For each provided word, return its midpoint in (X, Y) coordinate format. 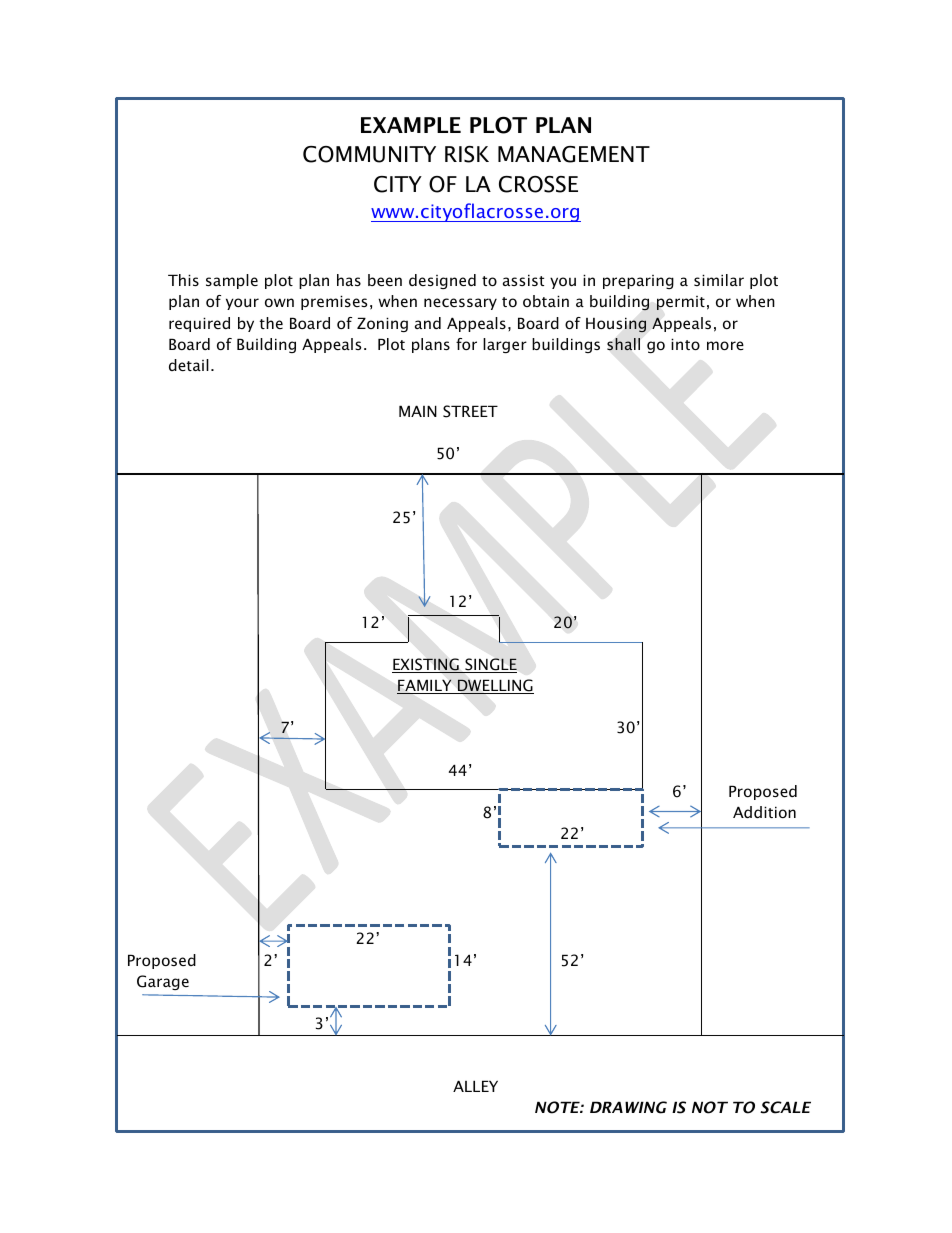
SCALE (785, 1107)
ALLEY (475, 1086)
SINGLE (490, 665)
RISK (467, 154)
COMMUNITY (369, 154)
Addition (764, 812)
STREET (470, 411)
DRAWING (628, 1107)
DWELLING (495, 686)
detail (189, 365)
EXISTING (426, 665)
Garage (163, 982)
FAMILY (425, 686)
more (725, 345)
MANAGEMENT (574, 154)
